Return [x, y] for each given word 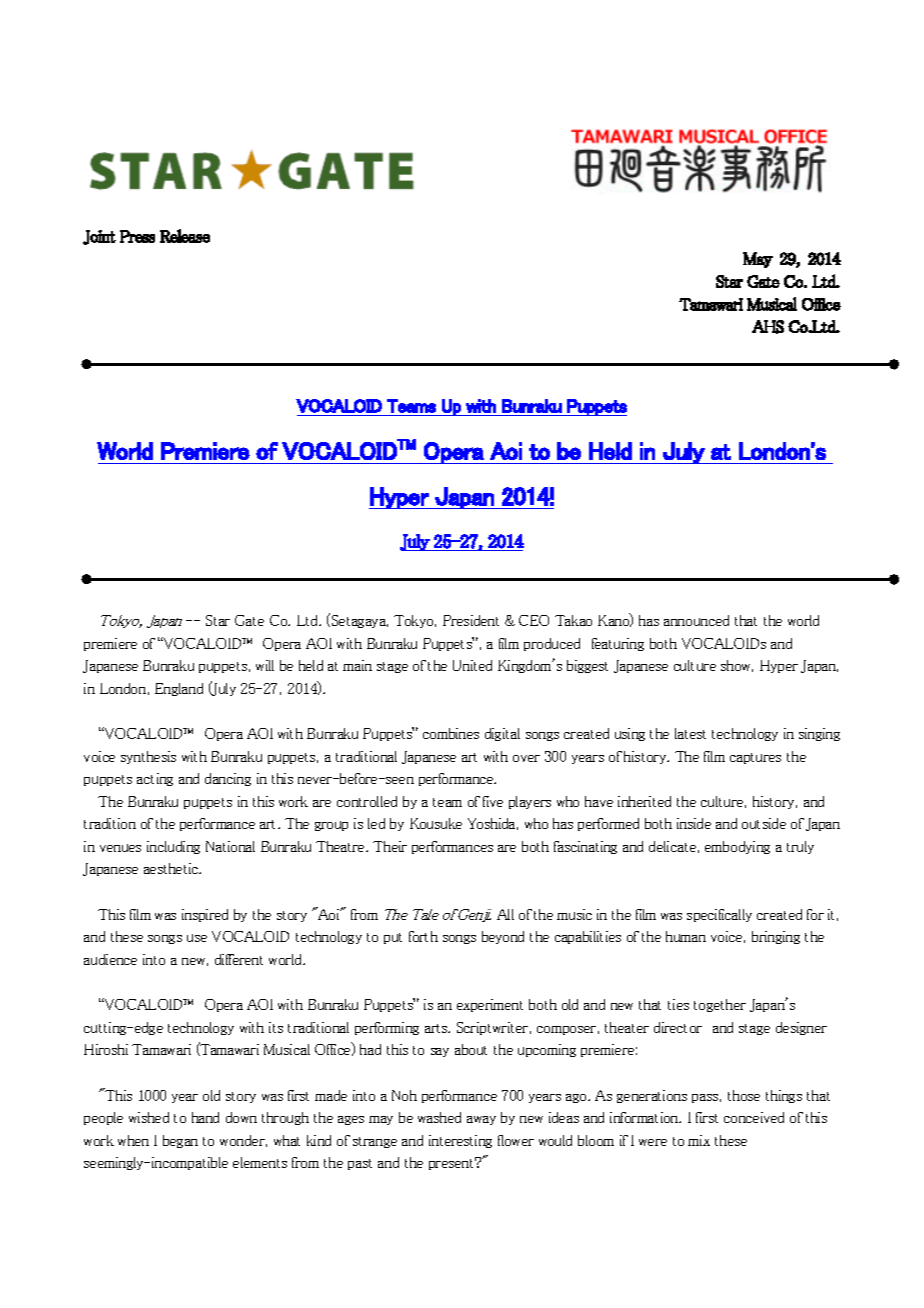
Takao [573, 620]
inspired [205, 915]
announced [696, 620]
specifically [719, 915]
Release [185, 236]
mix [699, 1140]
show [737, 666]
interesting [460, 1141]
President [471, 620]
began [180, 1141]
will [265, 665]
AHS [768, 327]
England [179, 689]
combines [451, 733]
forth [423, 936]
